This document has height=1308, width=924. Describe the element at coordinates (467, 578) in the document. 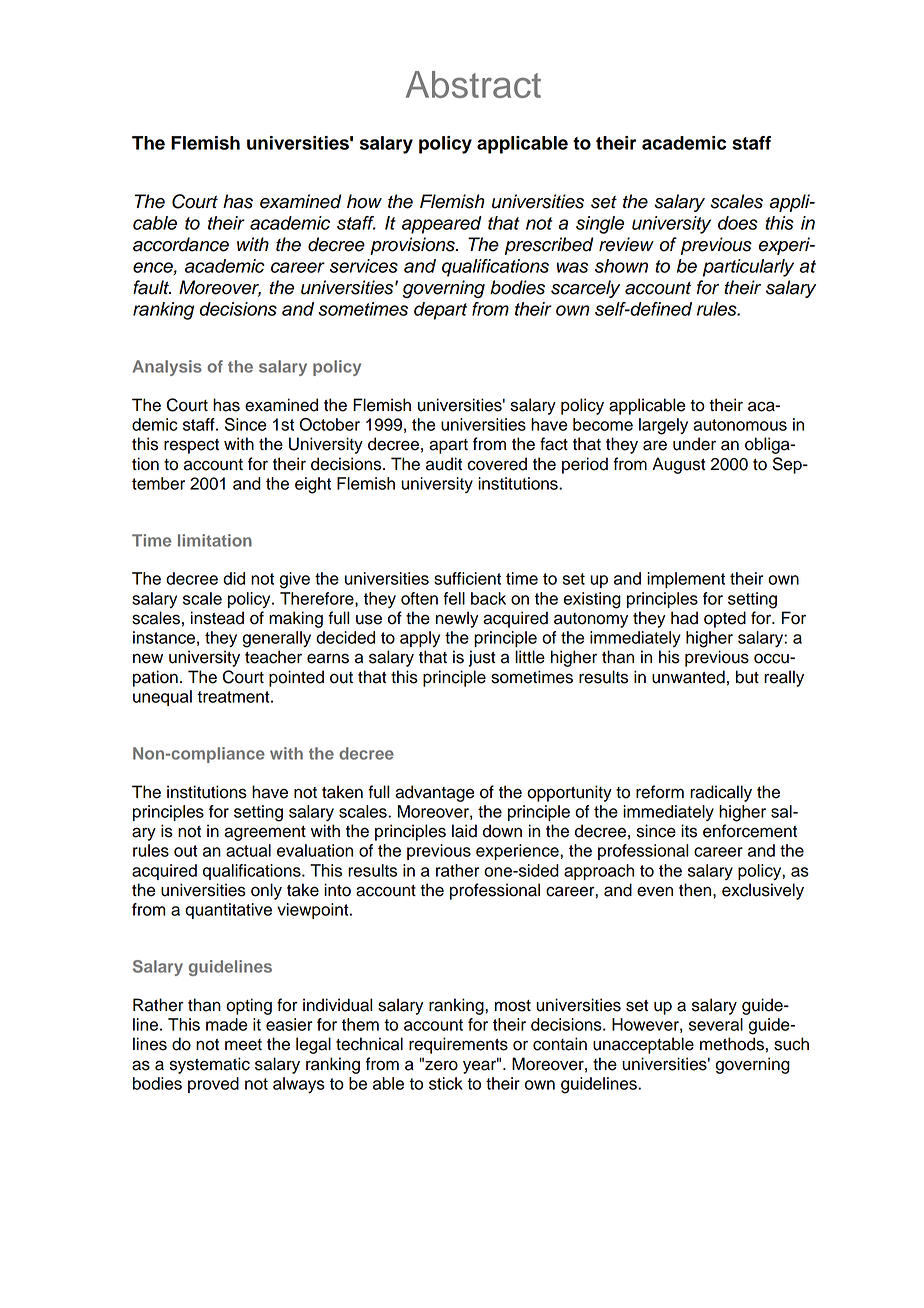

I see `sufficient` at that location.
